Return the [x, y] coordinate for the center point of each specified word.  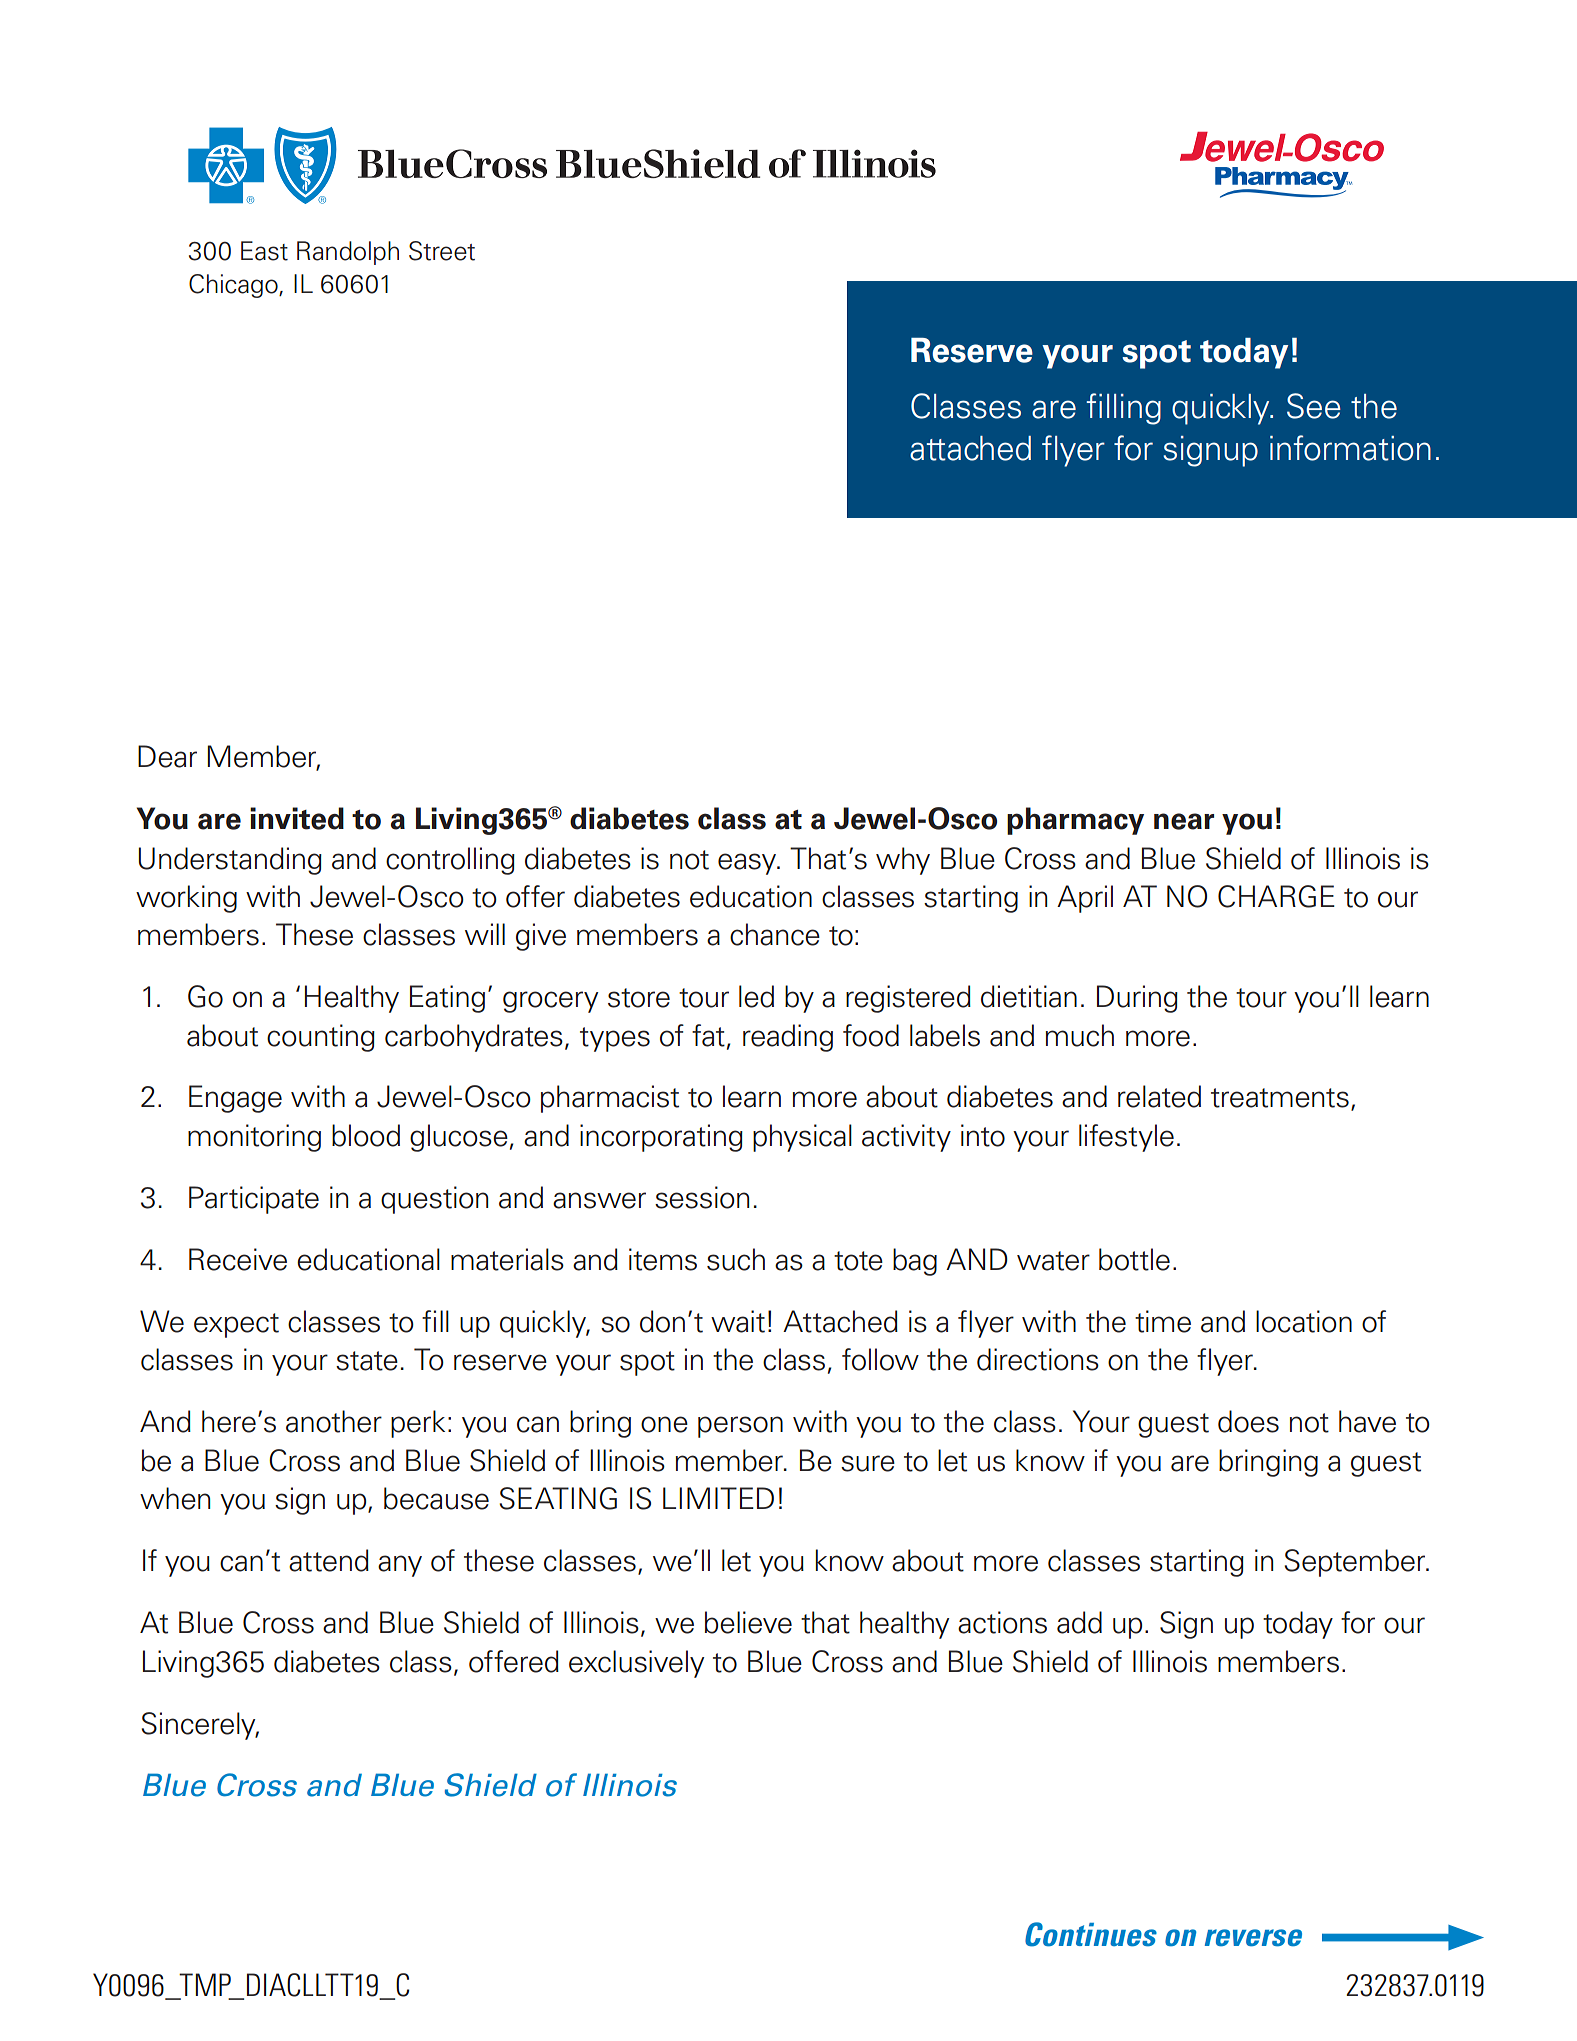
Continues [1091, 1934]
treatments [1280, 1098]
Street [442, 251]
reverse [1253, 1938]
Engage [235, 1099]
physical [802, 1138]
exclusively [636, 1664]
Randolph [348, 253]
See [1314, 406]
